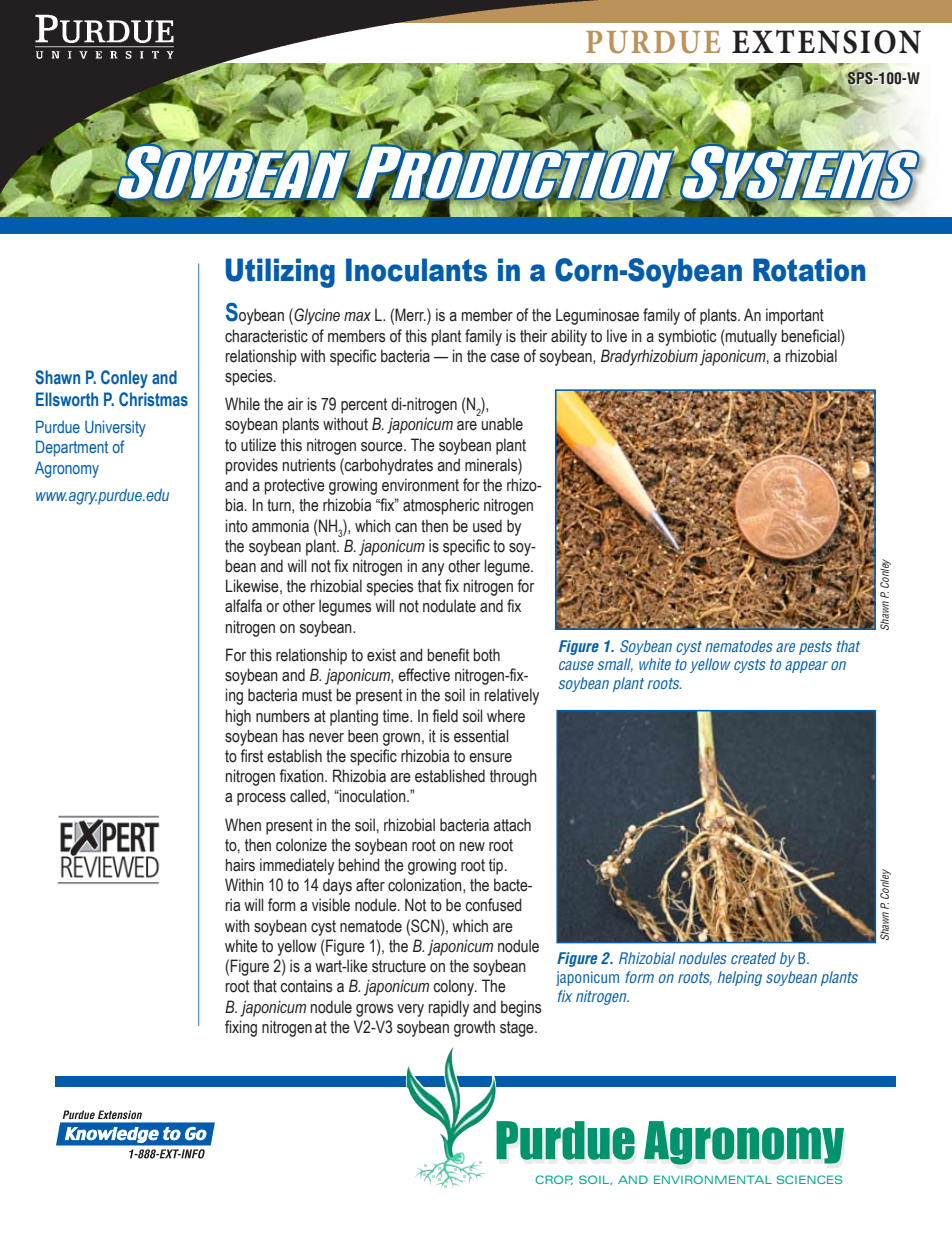 This image has height=1233, width=952. Describe the element at coordinates (241, 1028) in the image. I see `fixing` at that location.
